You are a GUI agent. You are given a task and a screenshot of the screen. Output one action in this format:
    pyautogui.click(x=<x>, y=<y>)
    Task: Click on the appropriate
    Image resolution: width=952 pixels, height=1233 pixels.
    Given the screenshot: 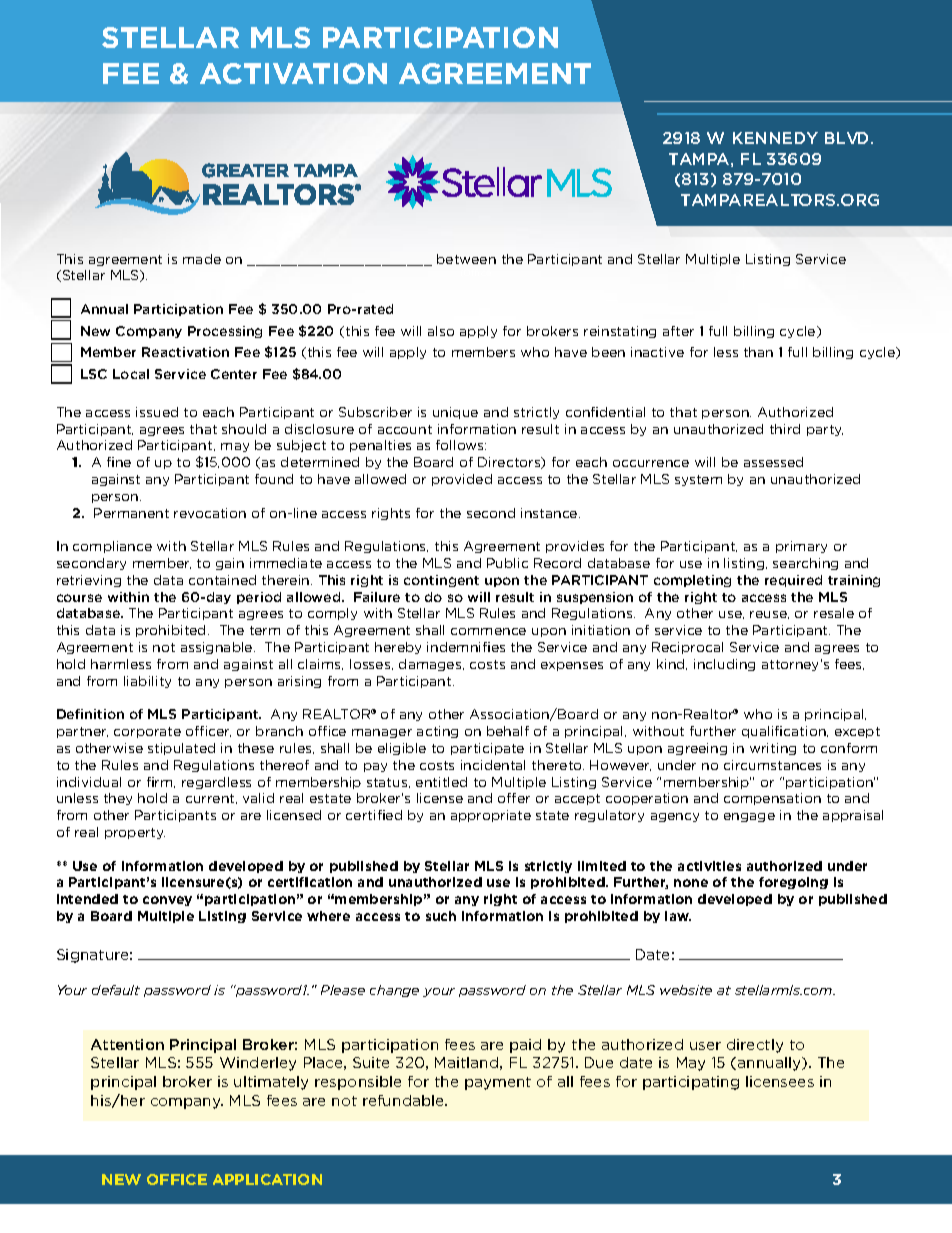 What is the action you would take?
    pyautogui.click(x=491, y=816)
